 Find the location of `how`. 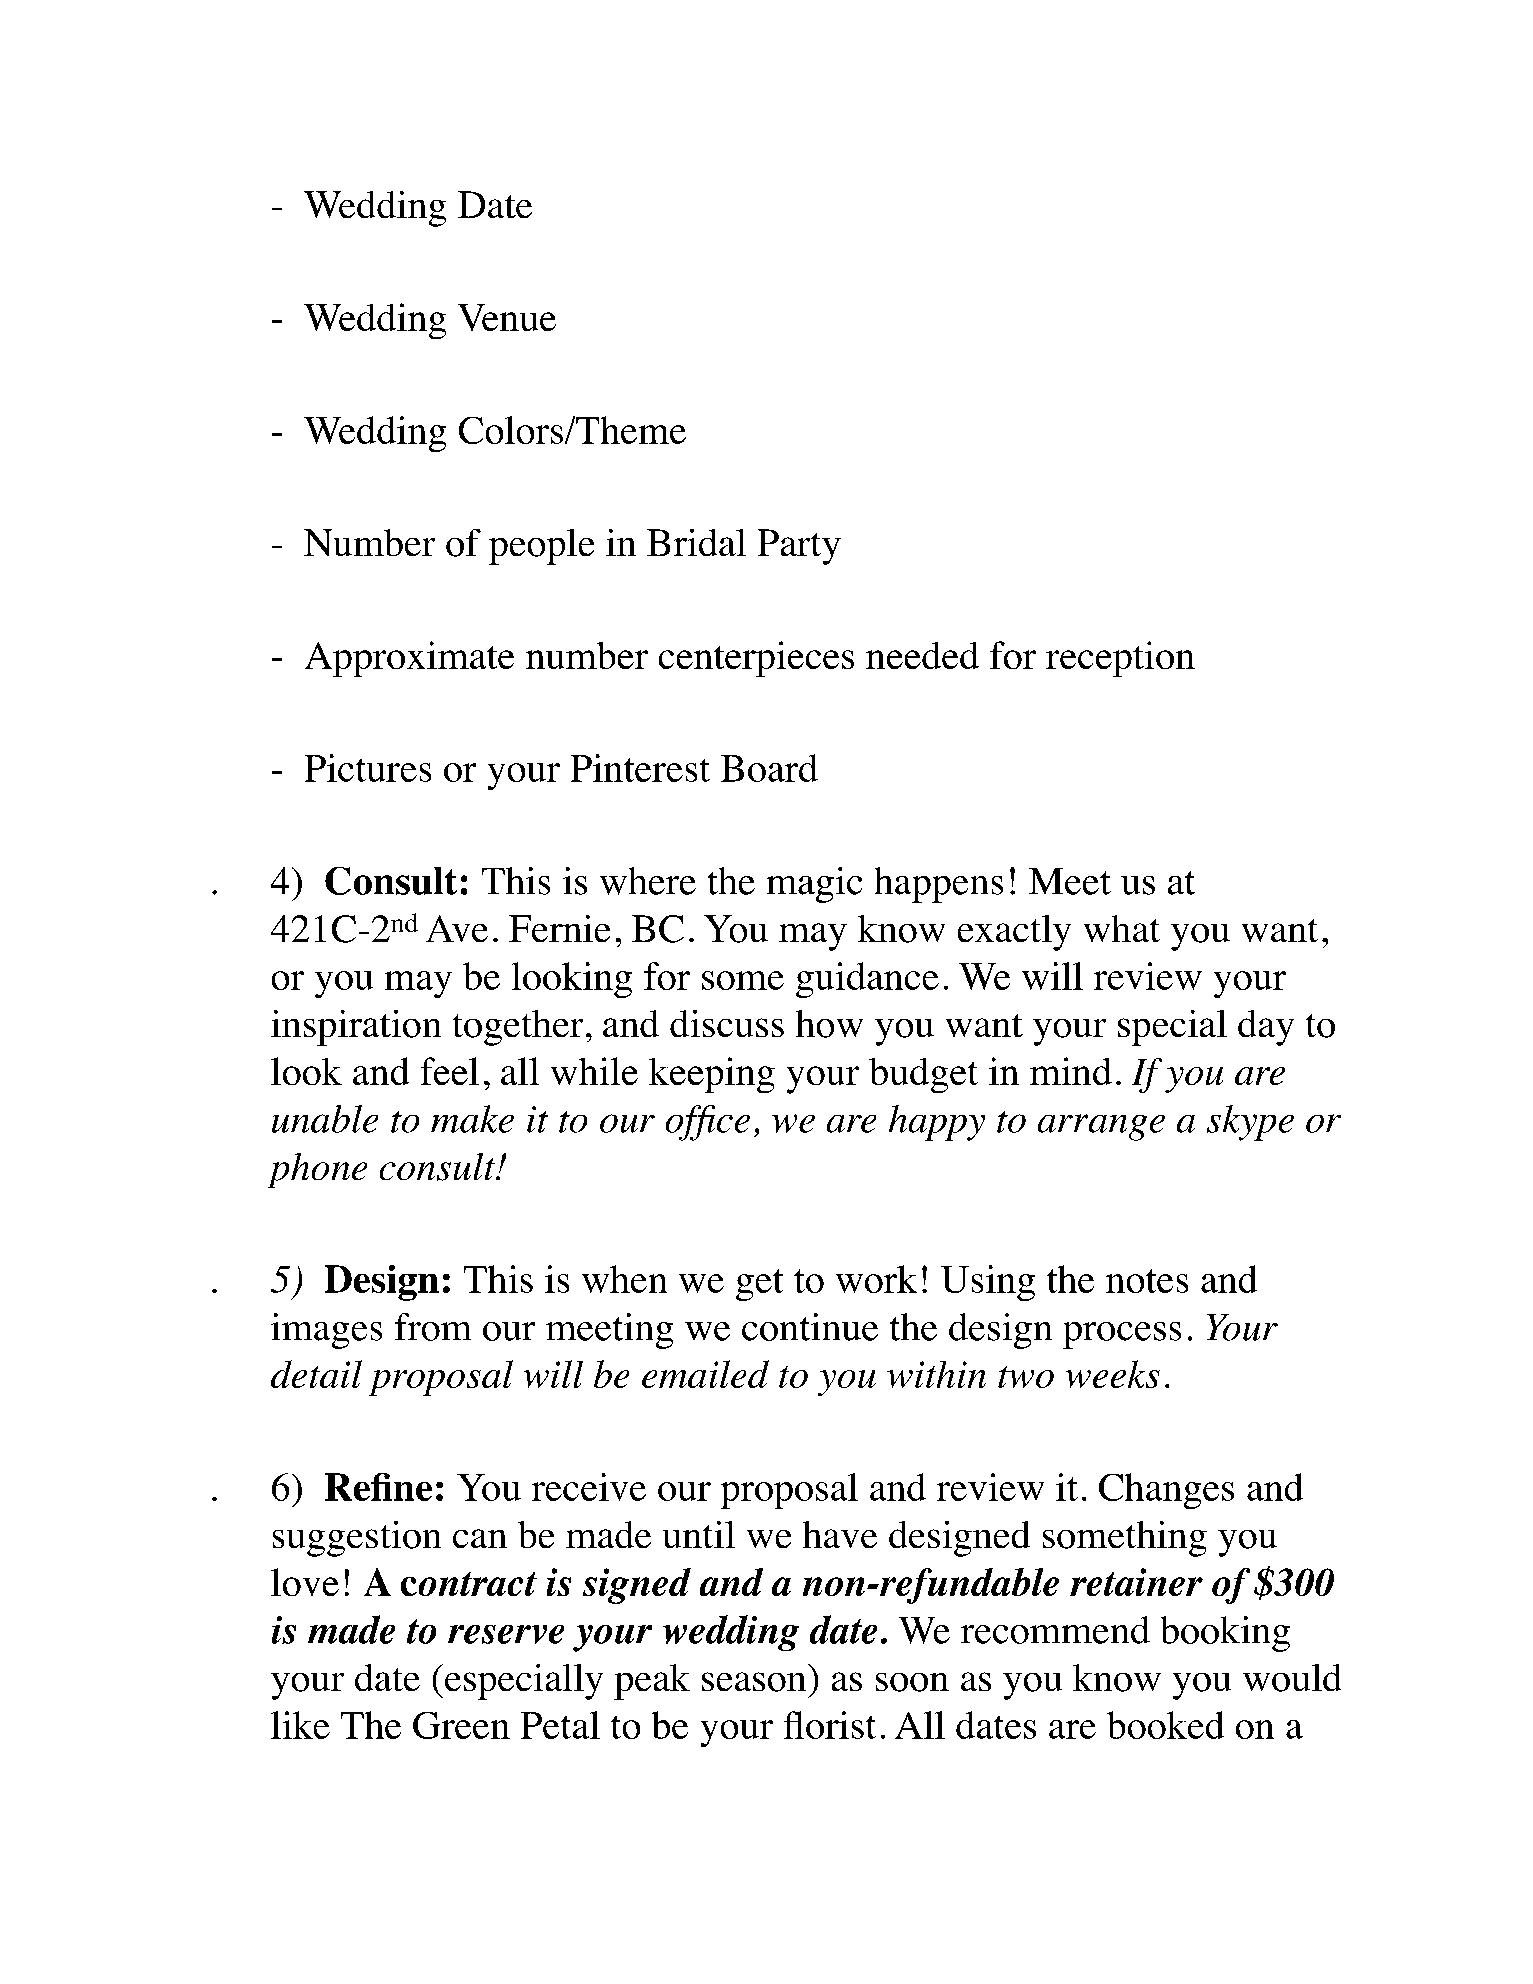

how is located at coordinates (829, 1024).
